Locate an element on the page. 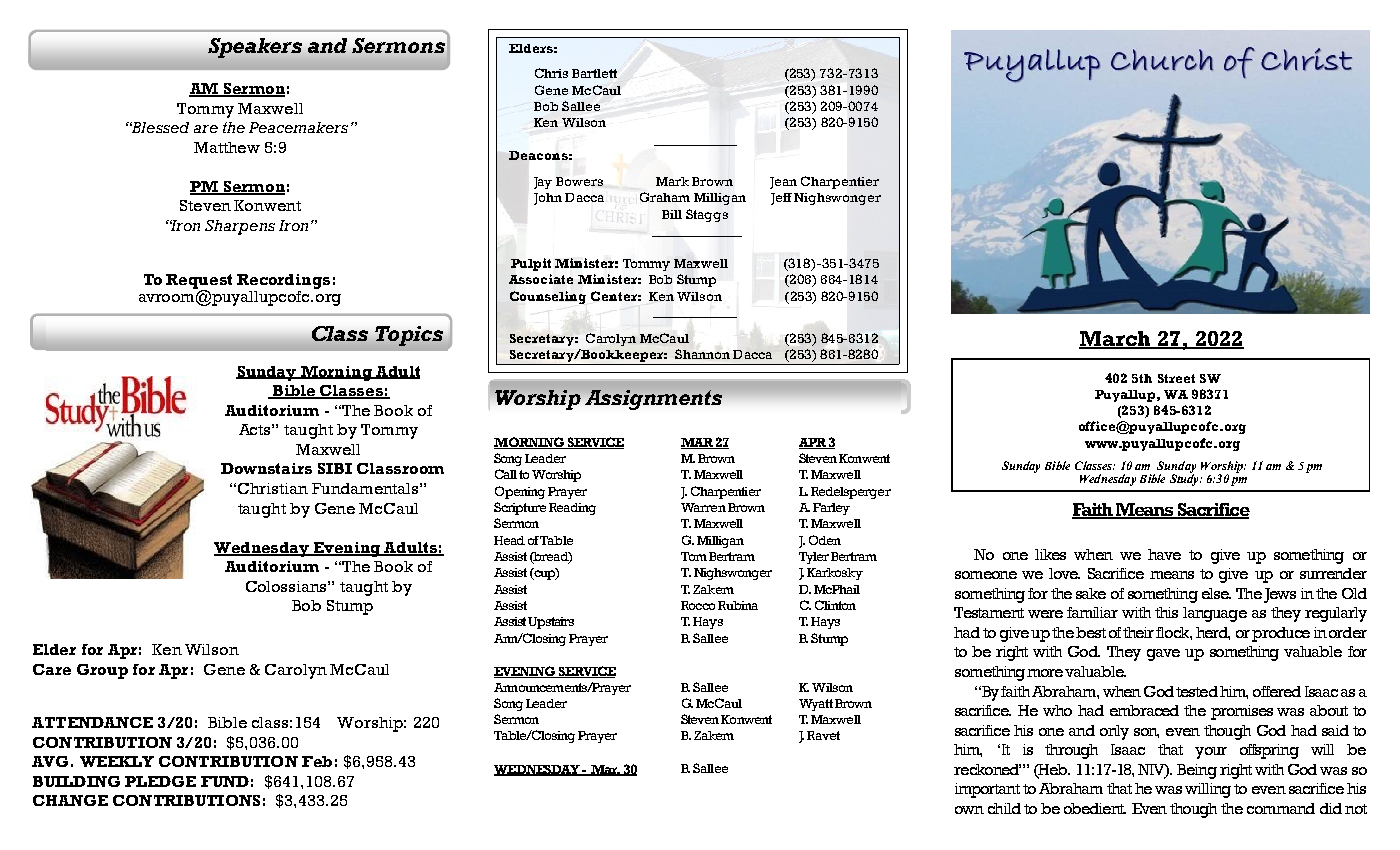 The height and width of the document is (850, 1400). Speakers is located at coordinates (255, 48).
